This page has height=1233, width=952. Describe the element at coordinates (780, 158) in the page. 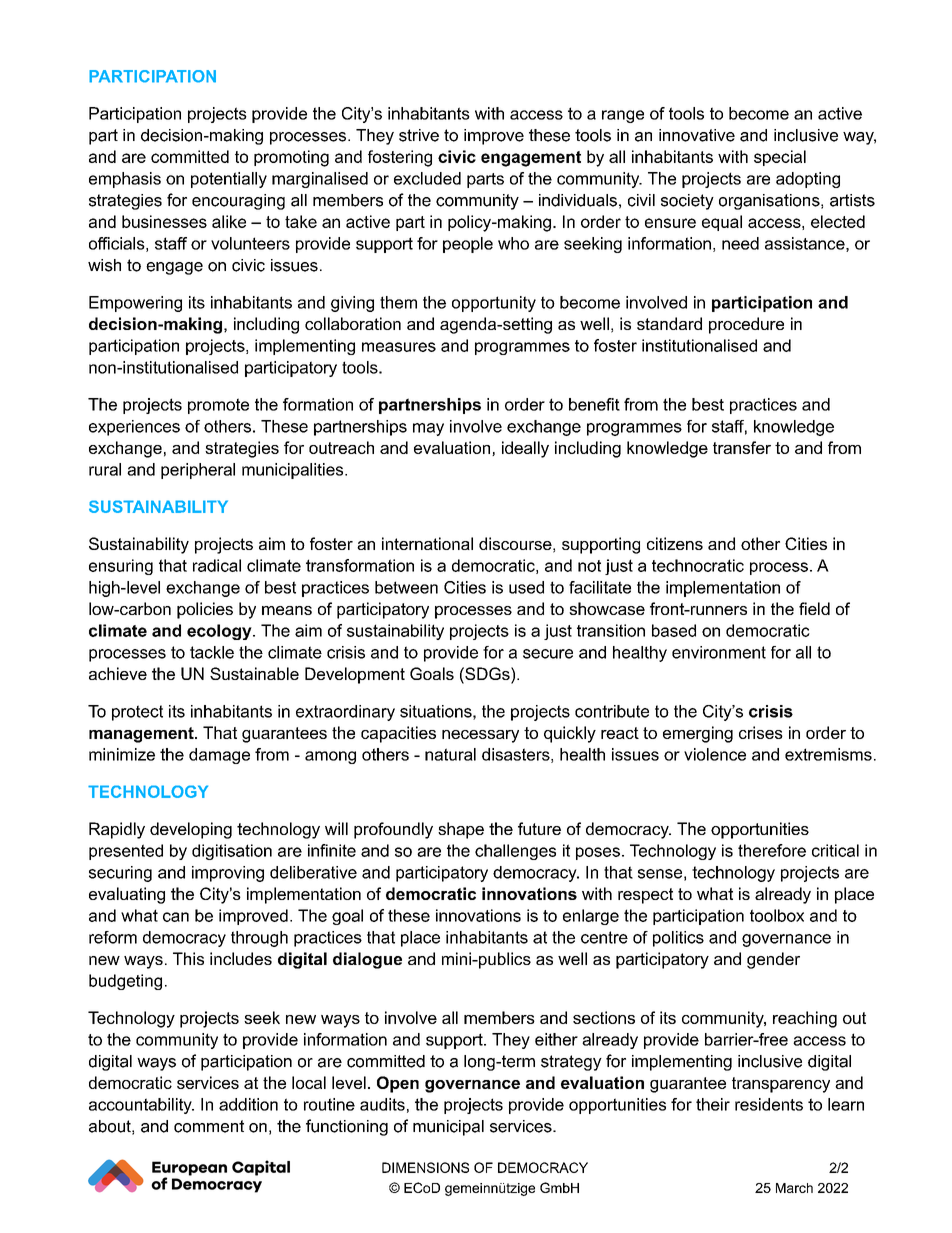

I see `special` at that location.
